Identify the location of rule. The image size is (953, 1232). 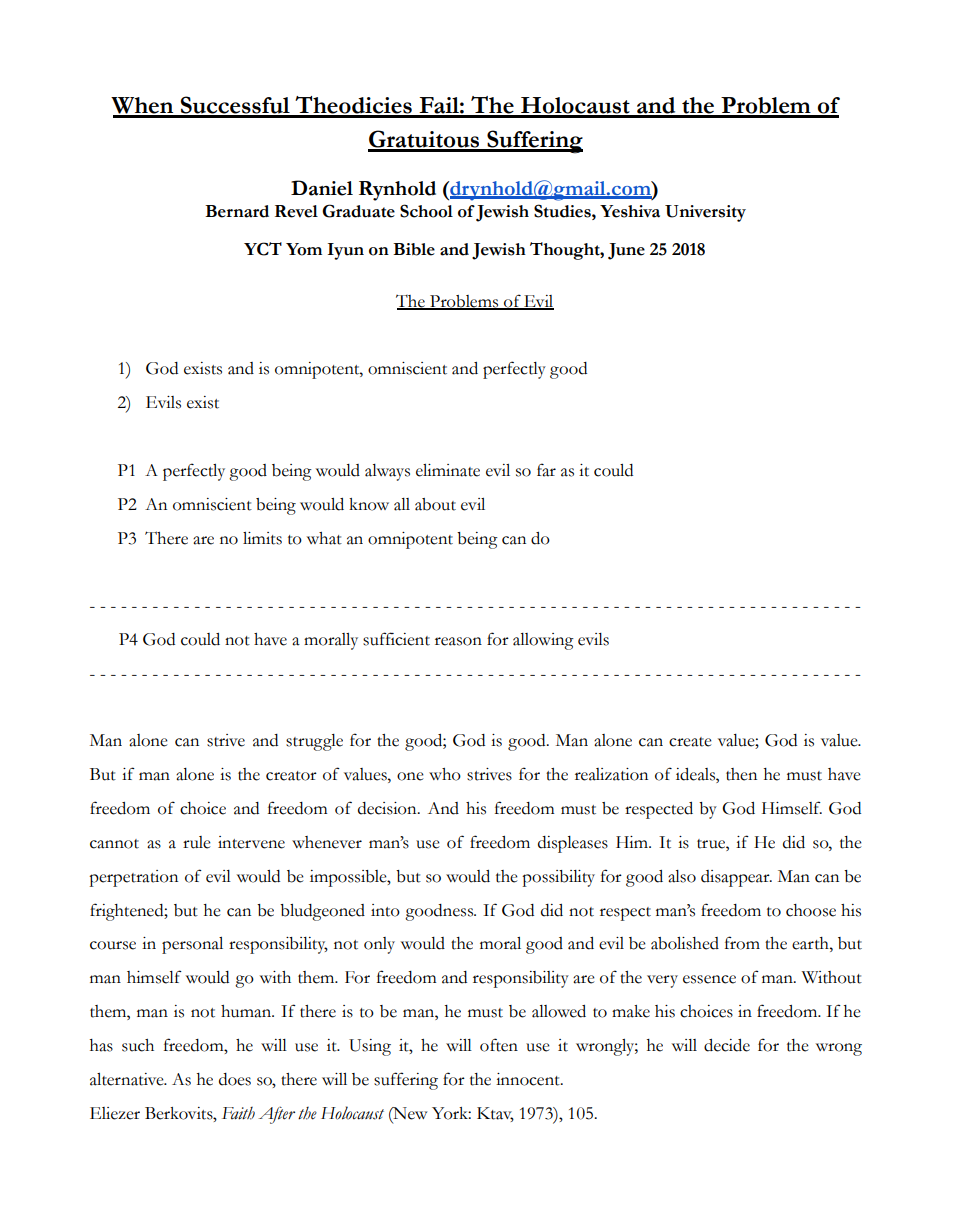
(197, 842).
